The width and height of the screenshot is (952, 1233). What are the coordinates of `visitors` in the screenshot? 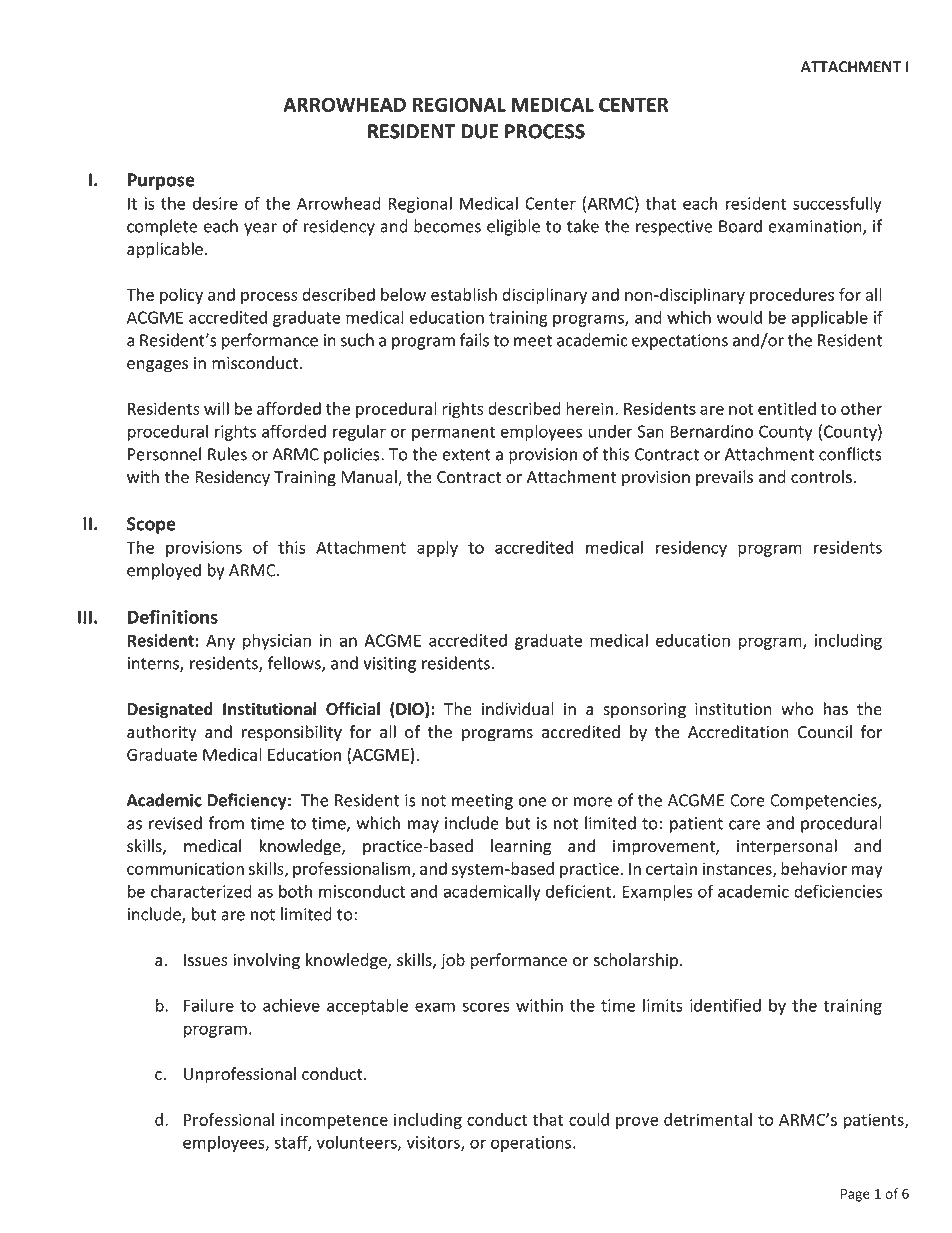 It's located at (434, 1143).
